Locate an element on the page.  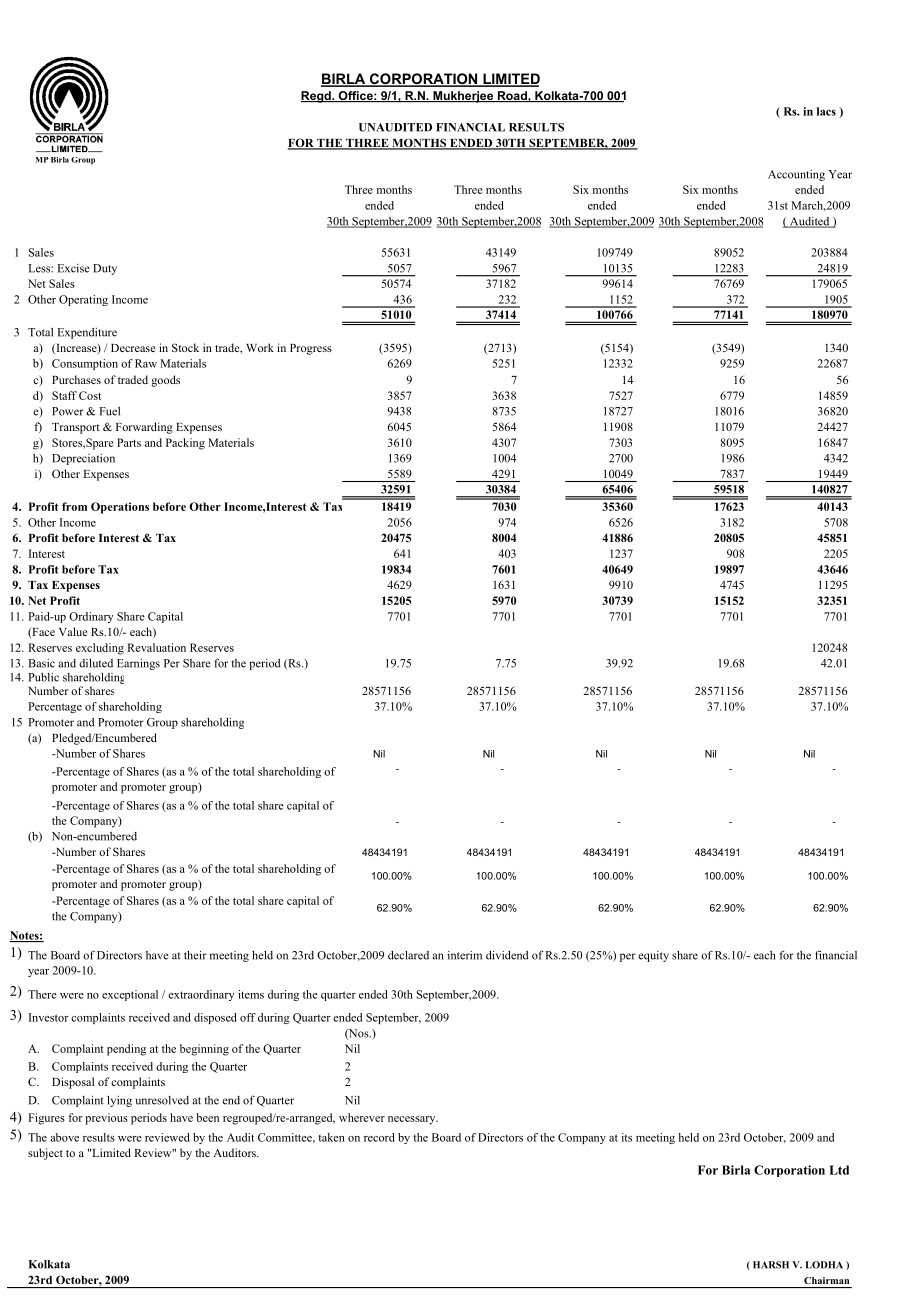
Accounting is located at coordinates (796, 175).
